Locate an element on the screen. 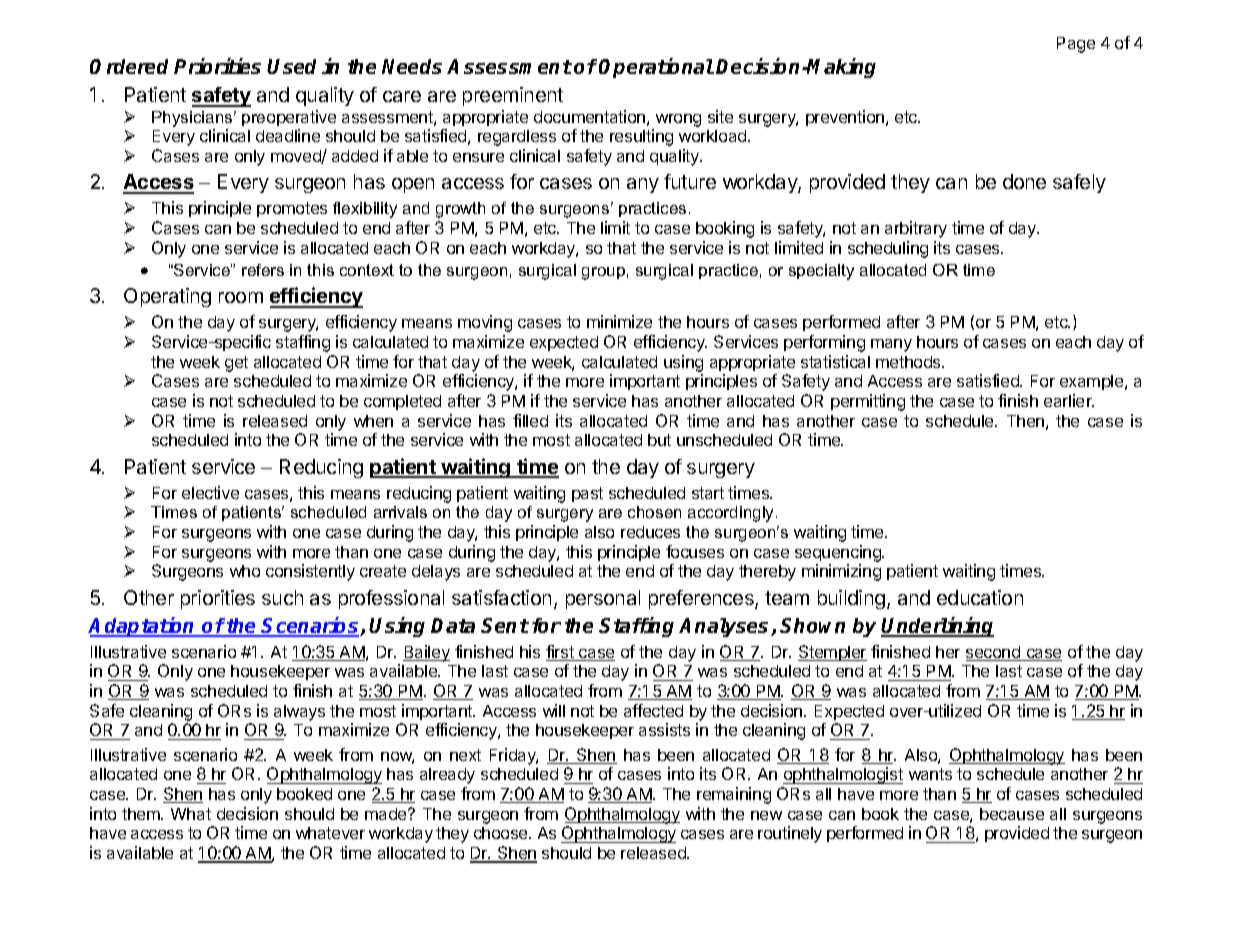 This screenshot has width=1233, height=952. Page is located at coordinates (1076, 45).
